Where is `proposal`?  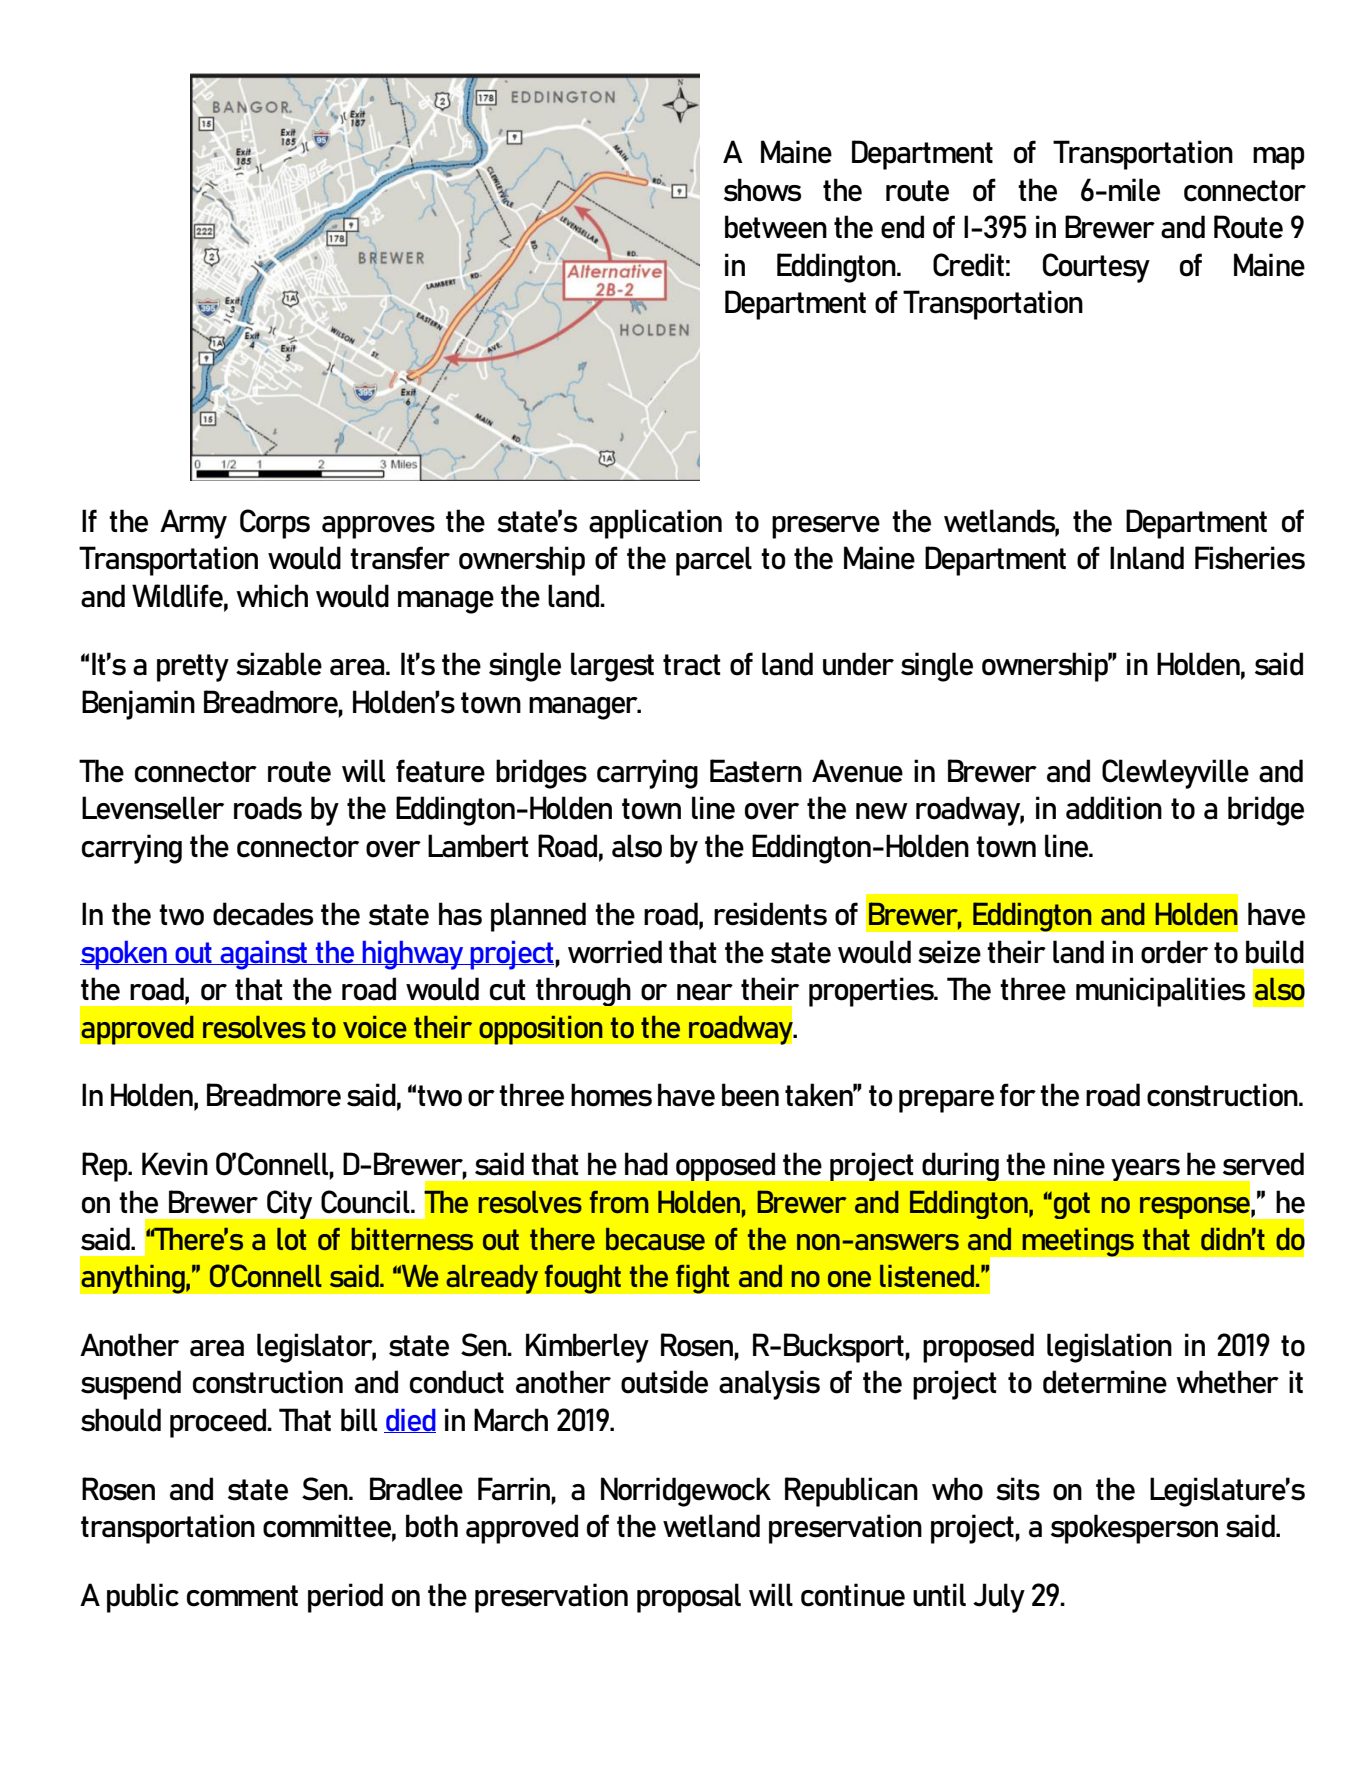 proposal is located at coordinates (689, 1598).
